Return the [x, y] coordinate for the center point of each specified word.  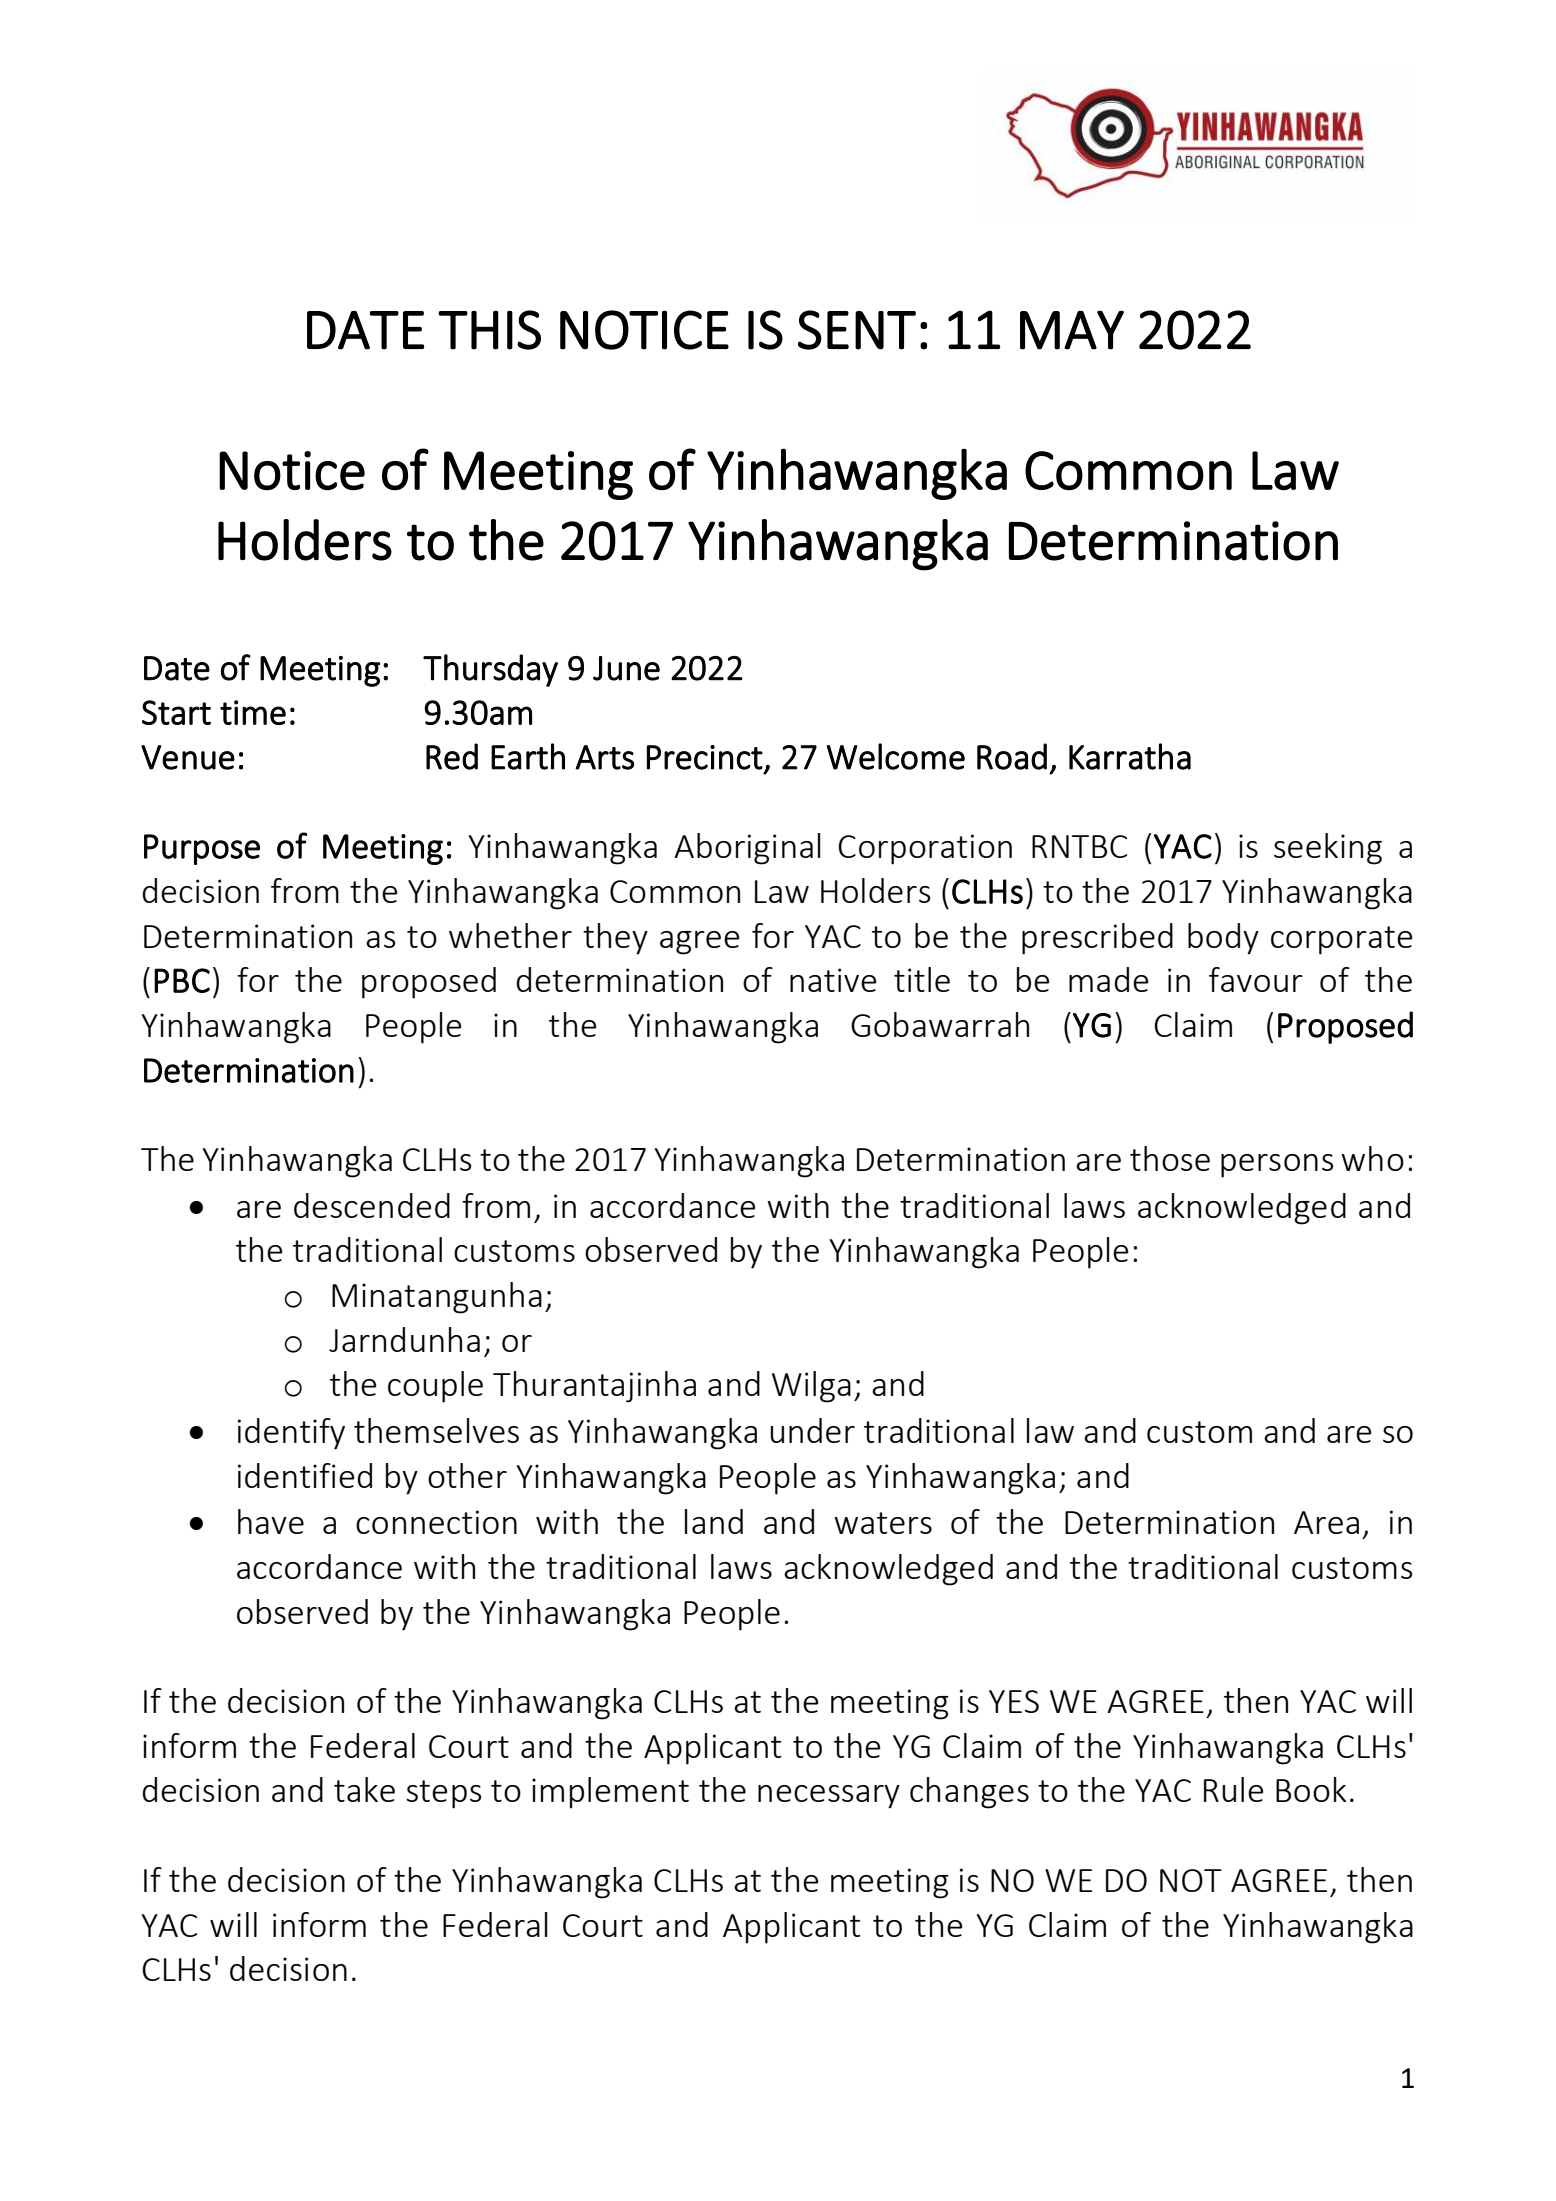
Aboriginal [747, 849]
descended [372, 1205]
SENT [857, 330]
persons [1277, 1166]
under [812, 1430]
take [364, 1789]
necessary [829, 1797]
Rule [1233, 1789]
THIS [489, 330]
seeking [1328, 849]
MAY [1072, 330]
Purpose [202, 849]
